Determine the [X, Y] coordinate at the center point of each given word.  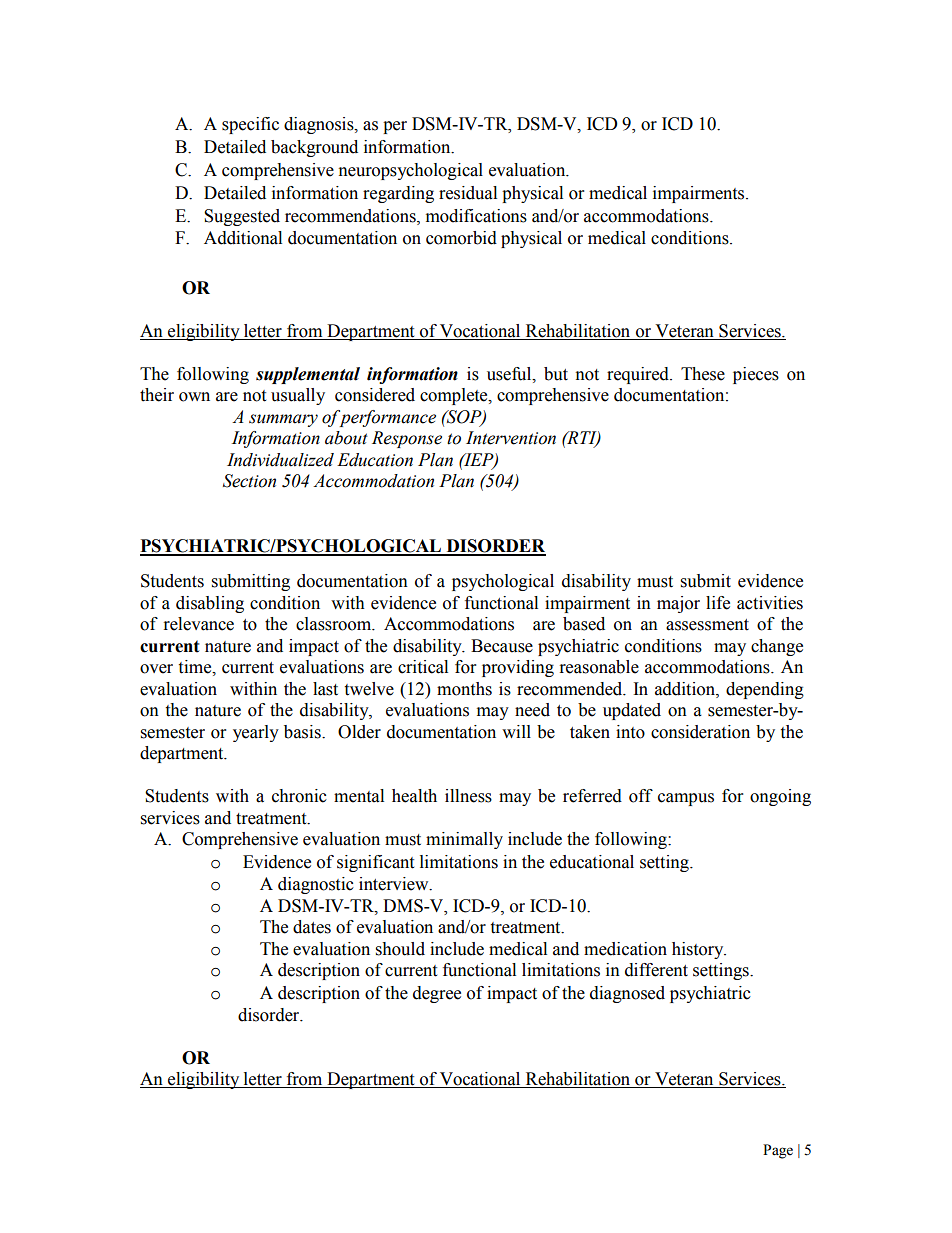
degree [437, 994]
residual [468, 193]
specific [250, 125]
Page [778, 1151]
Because [502, 646]
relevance [199, 624]
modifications [476, 216]
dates [312, 927]
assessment [707, 625]
